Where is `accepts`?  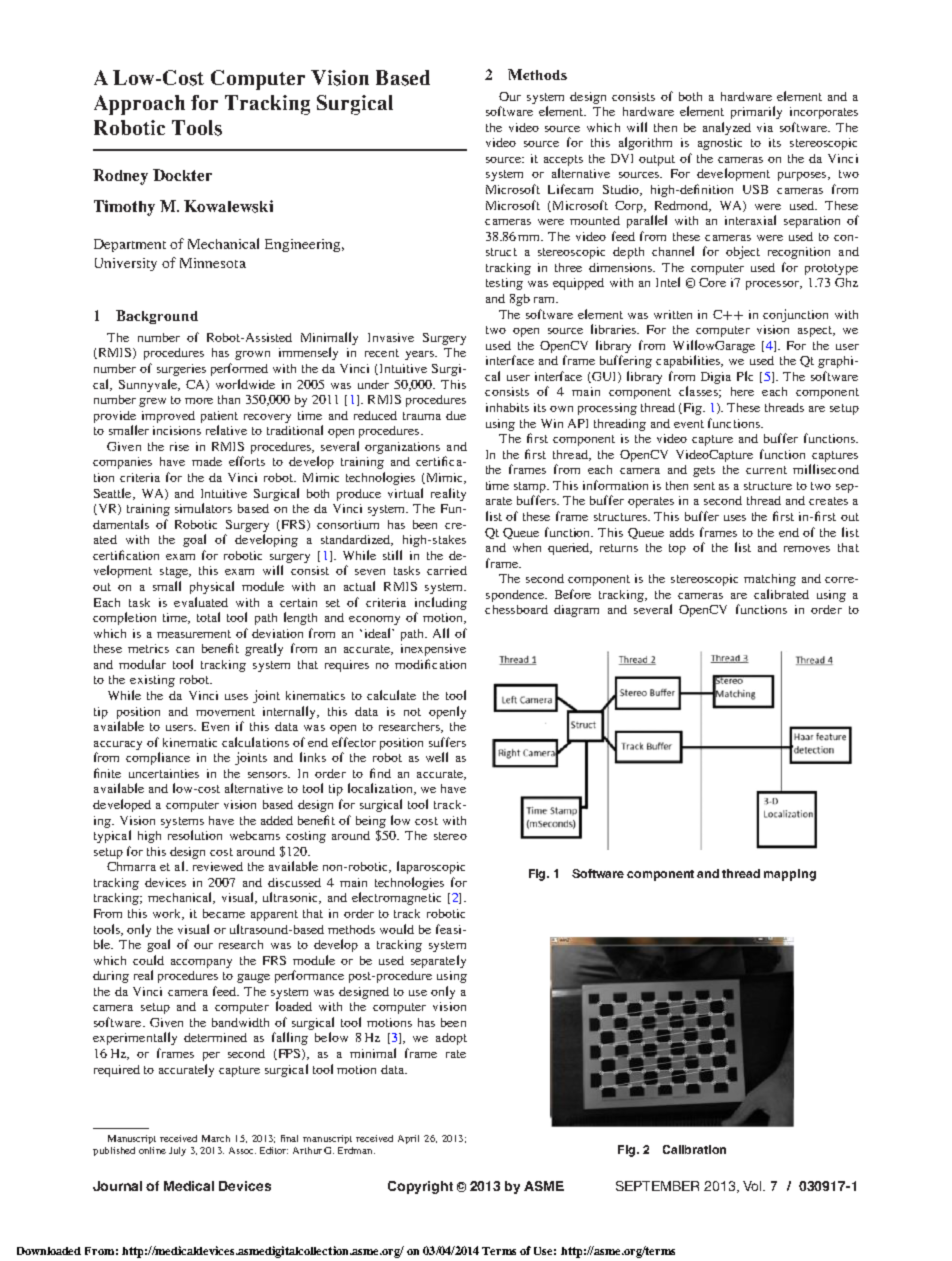
accepts is located at coordinates (563, 160).
